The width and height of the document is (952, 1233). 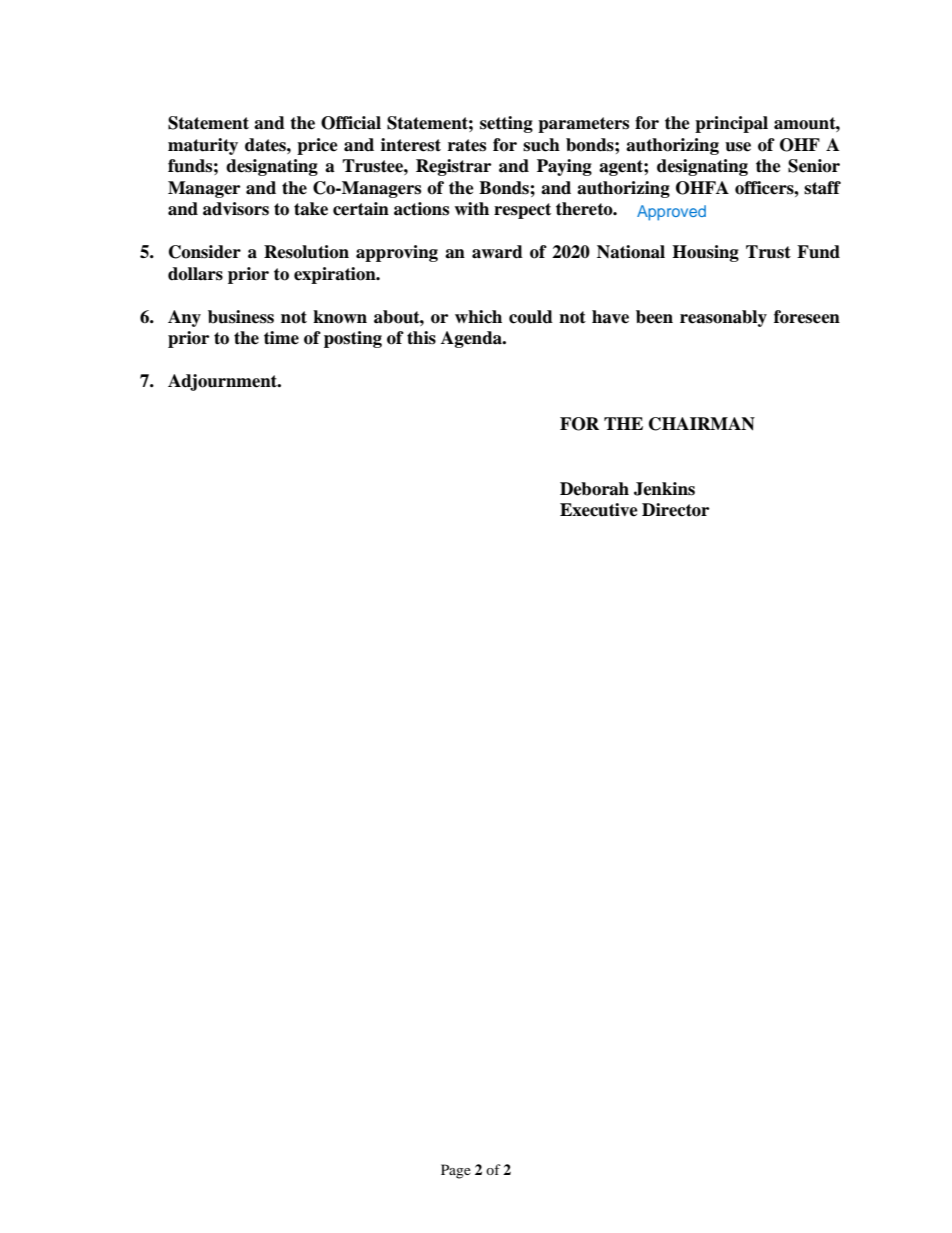 What do you see at coordinates (224, 382) in the document?
I see `Adjournment` at bounding box center [224, 382].
